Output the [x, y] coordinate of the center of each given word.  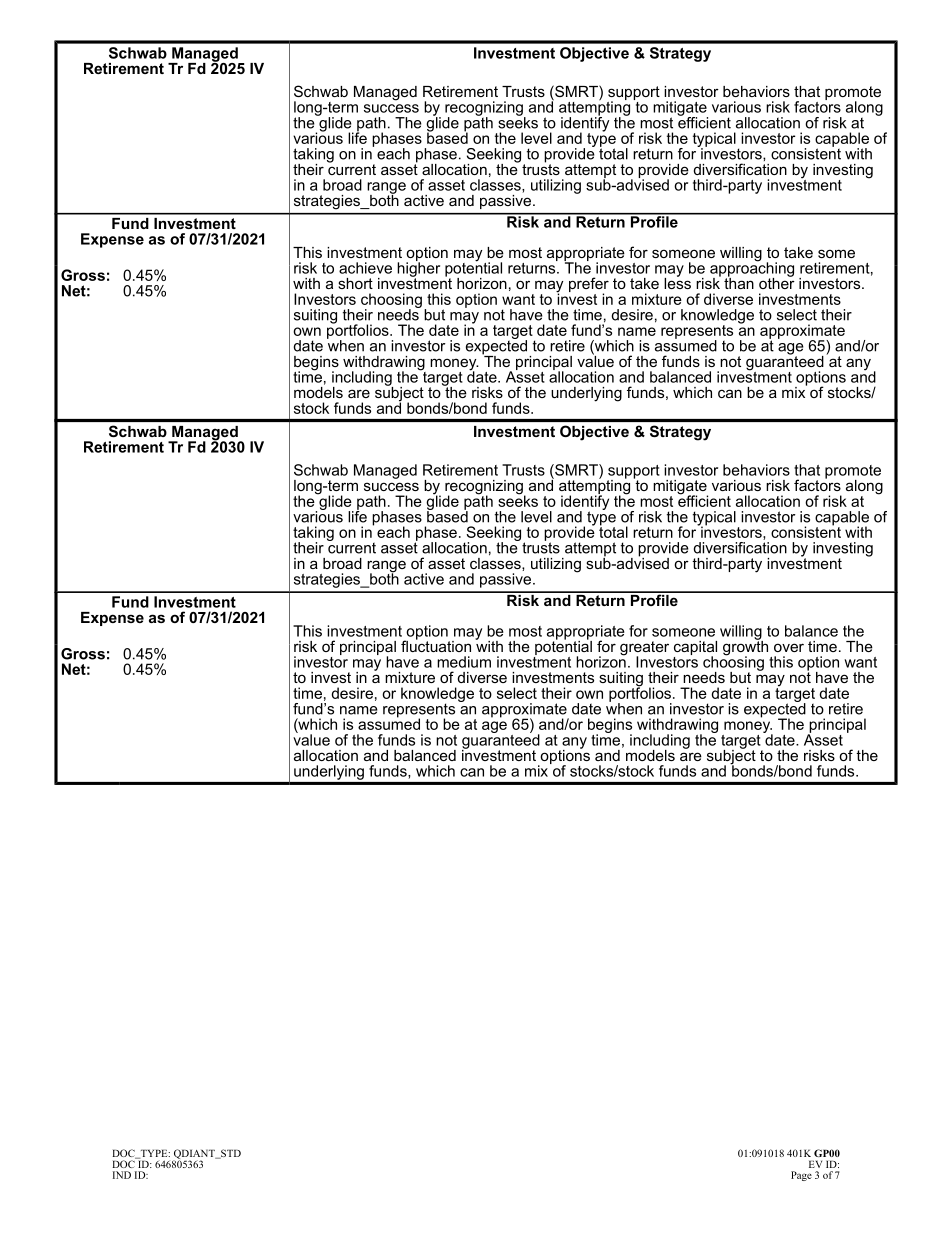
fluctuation [436, 645]
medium [464, 662]
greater [644, 649]
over [789, 647]
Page [801, 1176]
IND [122, 1175]
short [355, 283]
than [739, 282]
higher [418, 269]
